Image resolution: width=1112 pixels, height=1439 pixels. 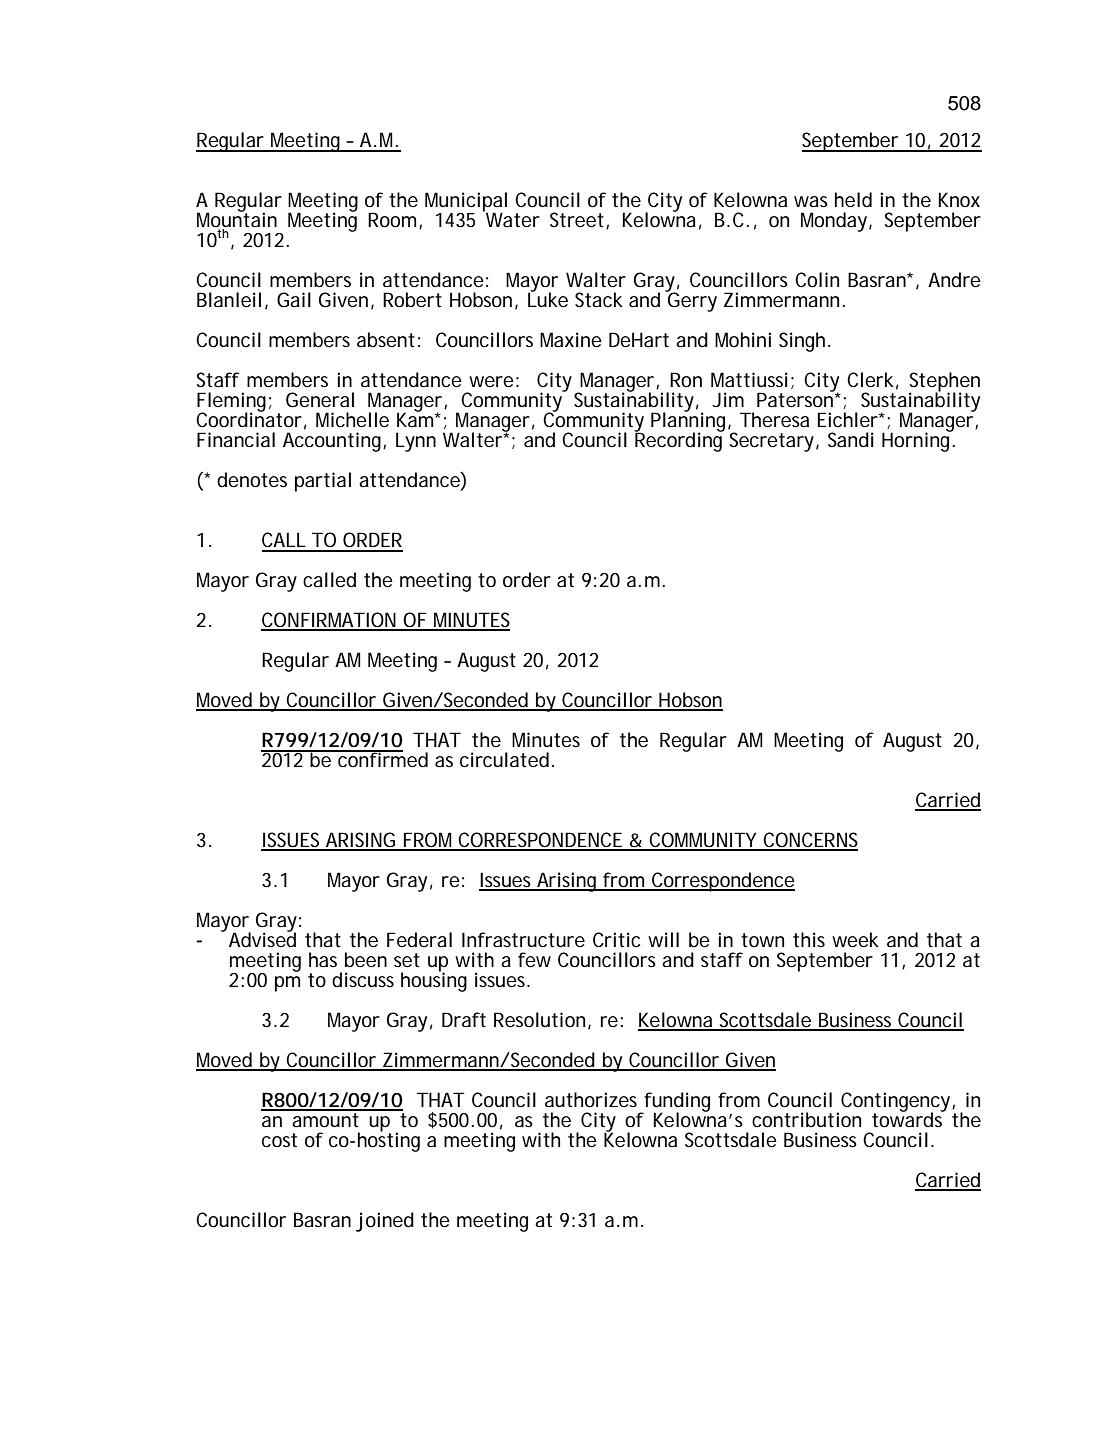 I want to click on cost, so click(x=279, y=1140).
